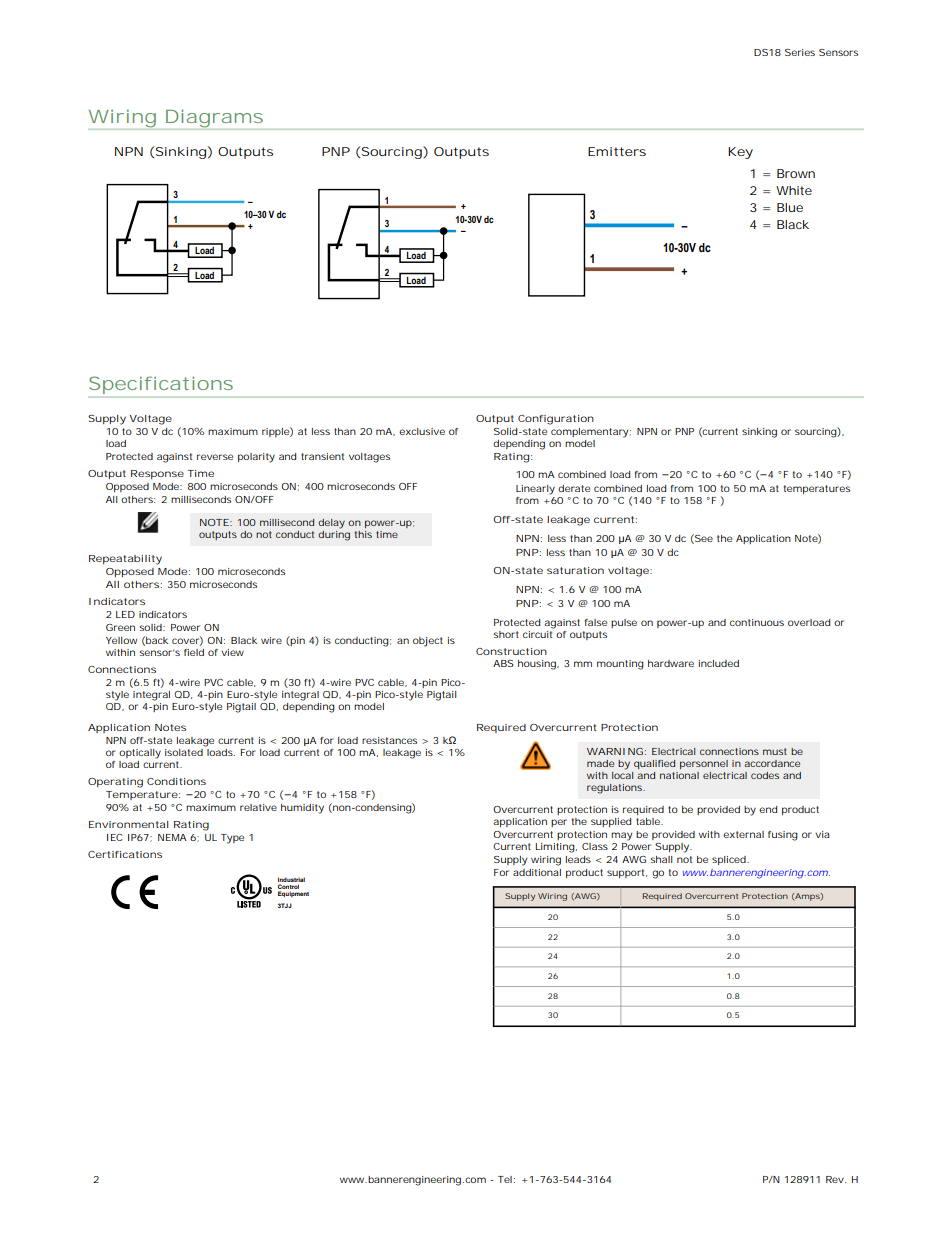 This image has height=1233, width=952. I want to click on Emitters, so click(617, 151).
